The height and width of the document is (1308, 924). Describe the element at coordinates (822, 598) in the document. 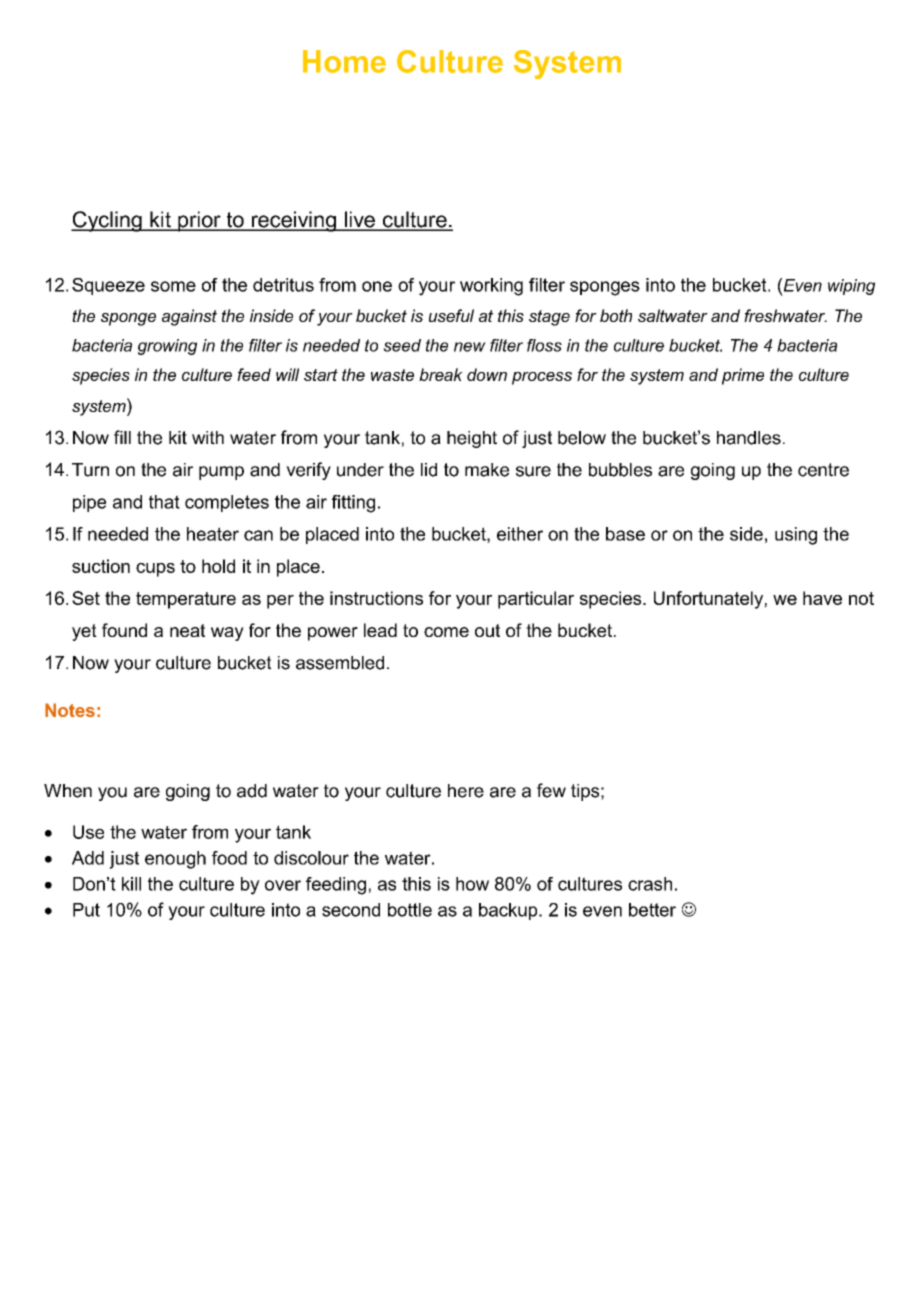

I see `have` at that location.
